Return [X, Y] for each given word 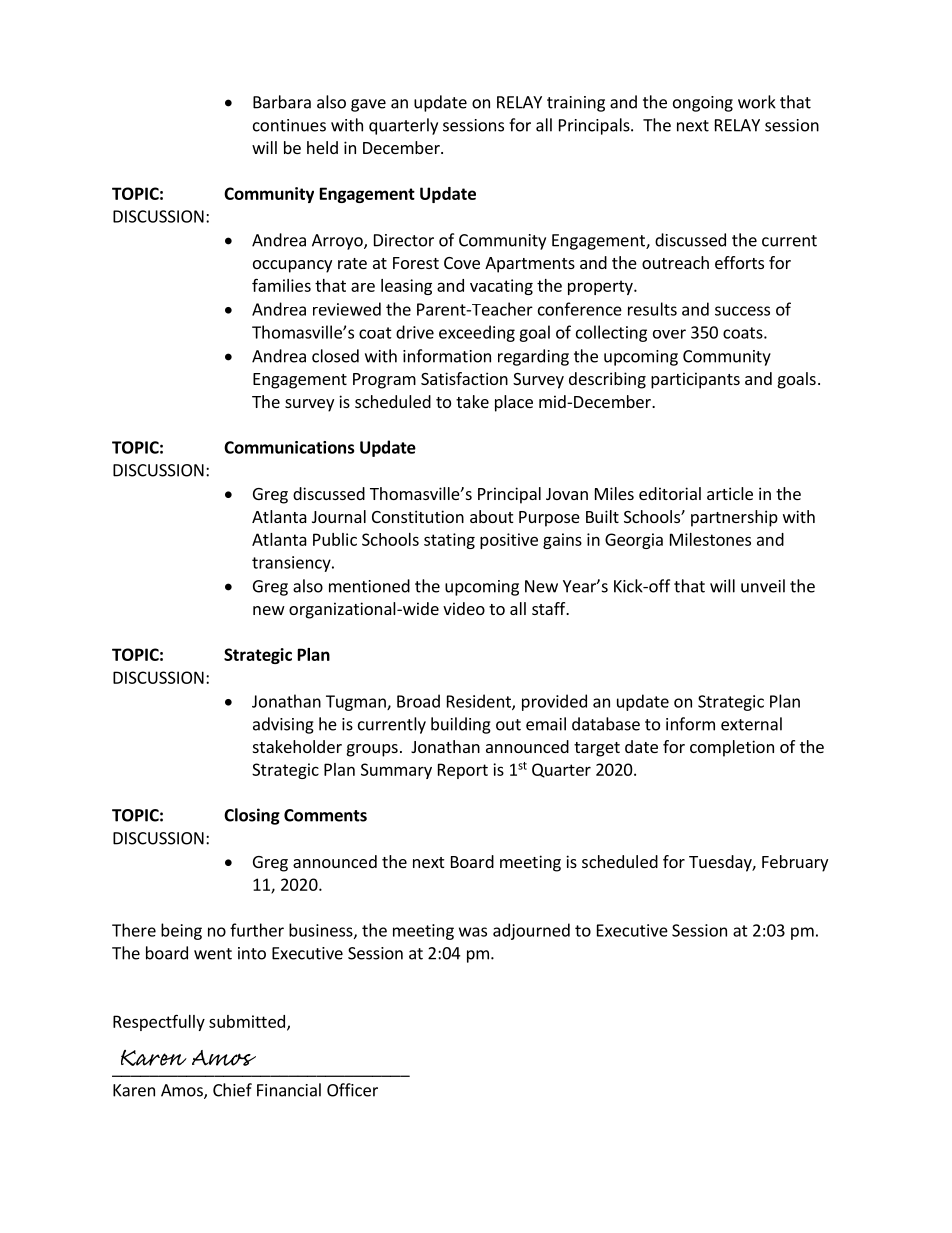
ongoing [703, 104]
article [730, 493]
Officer [352, 1090]
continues [289, 125]
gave [368, 105]
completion [732, 748]
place [514, 403]
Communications [289, 447]
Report [463, 771]
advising [283, 725]
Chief [232, 1090]
